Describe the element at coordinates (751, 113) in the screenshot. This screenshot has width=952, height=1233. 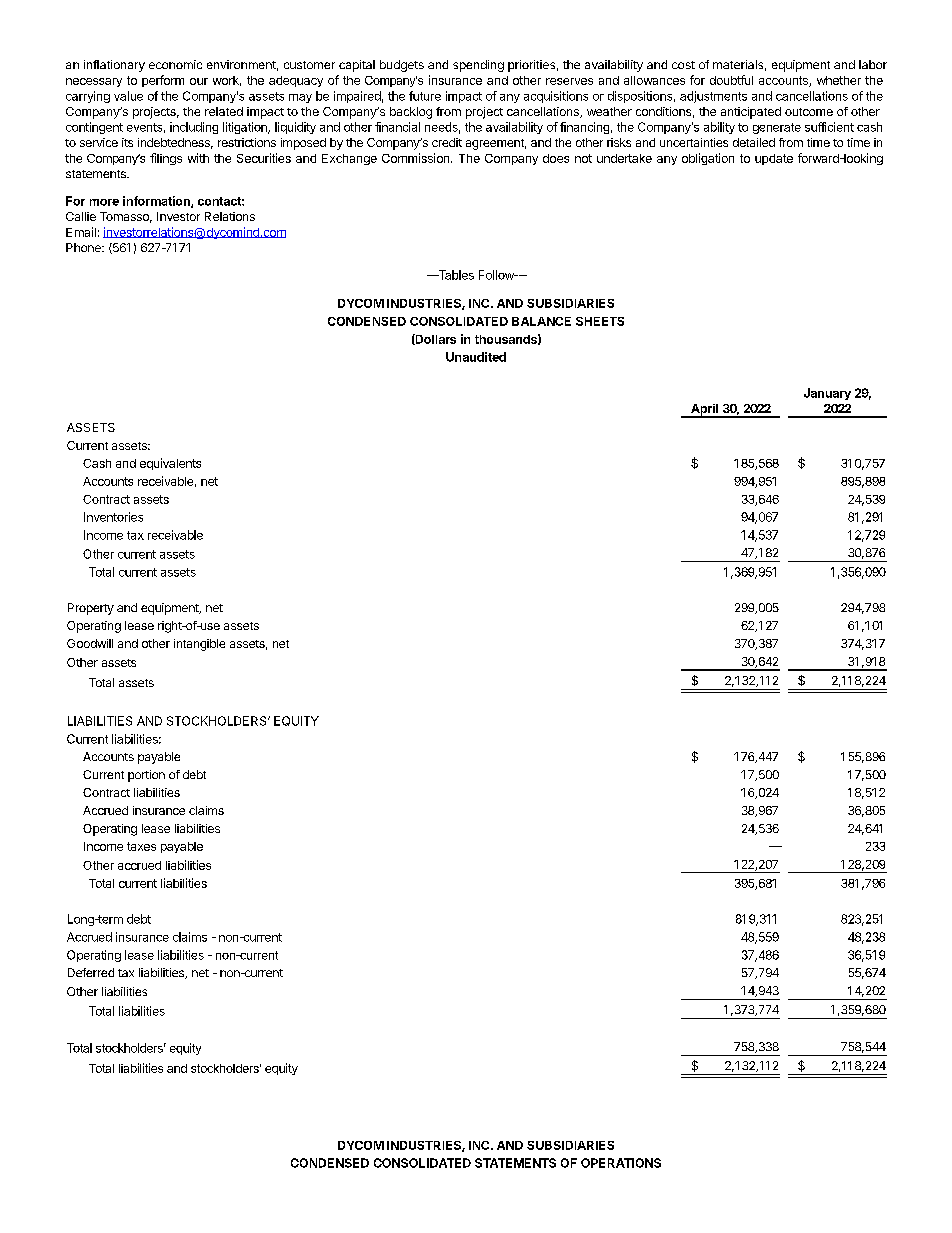
I see `anticipated` at that location.
